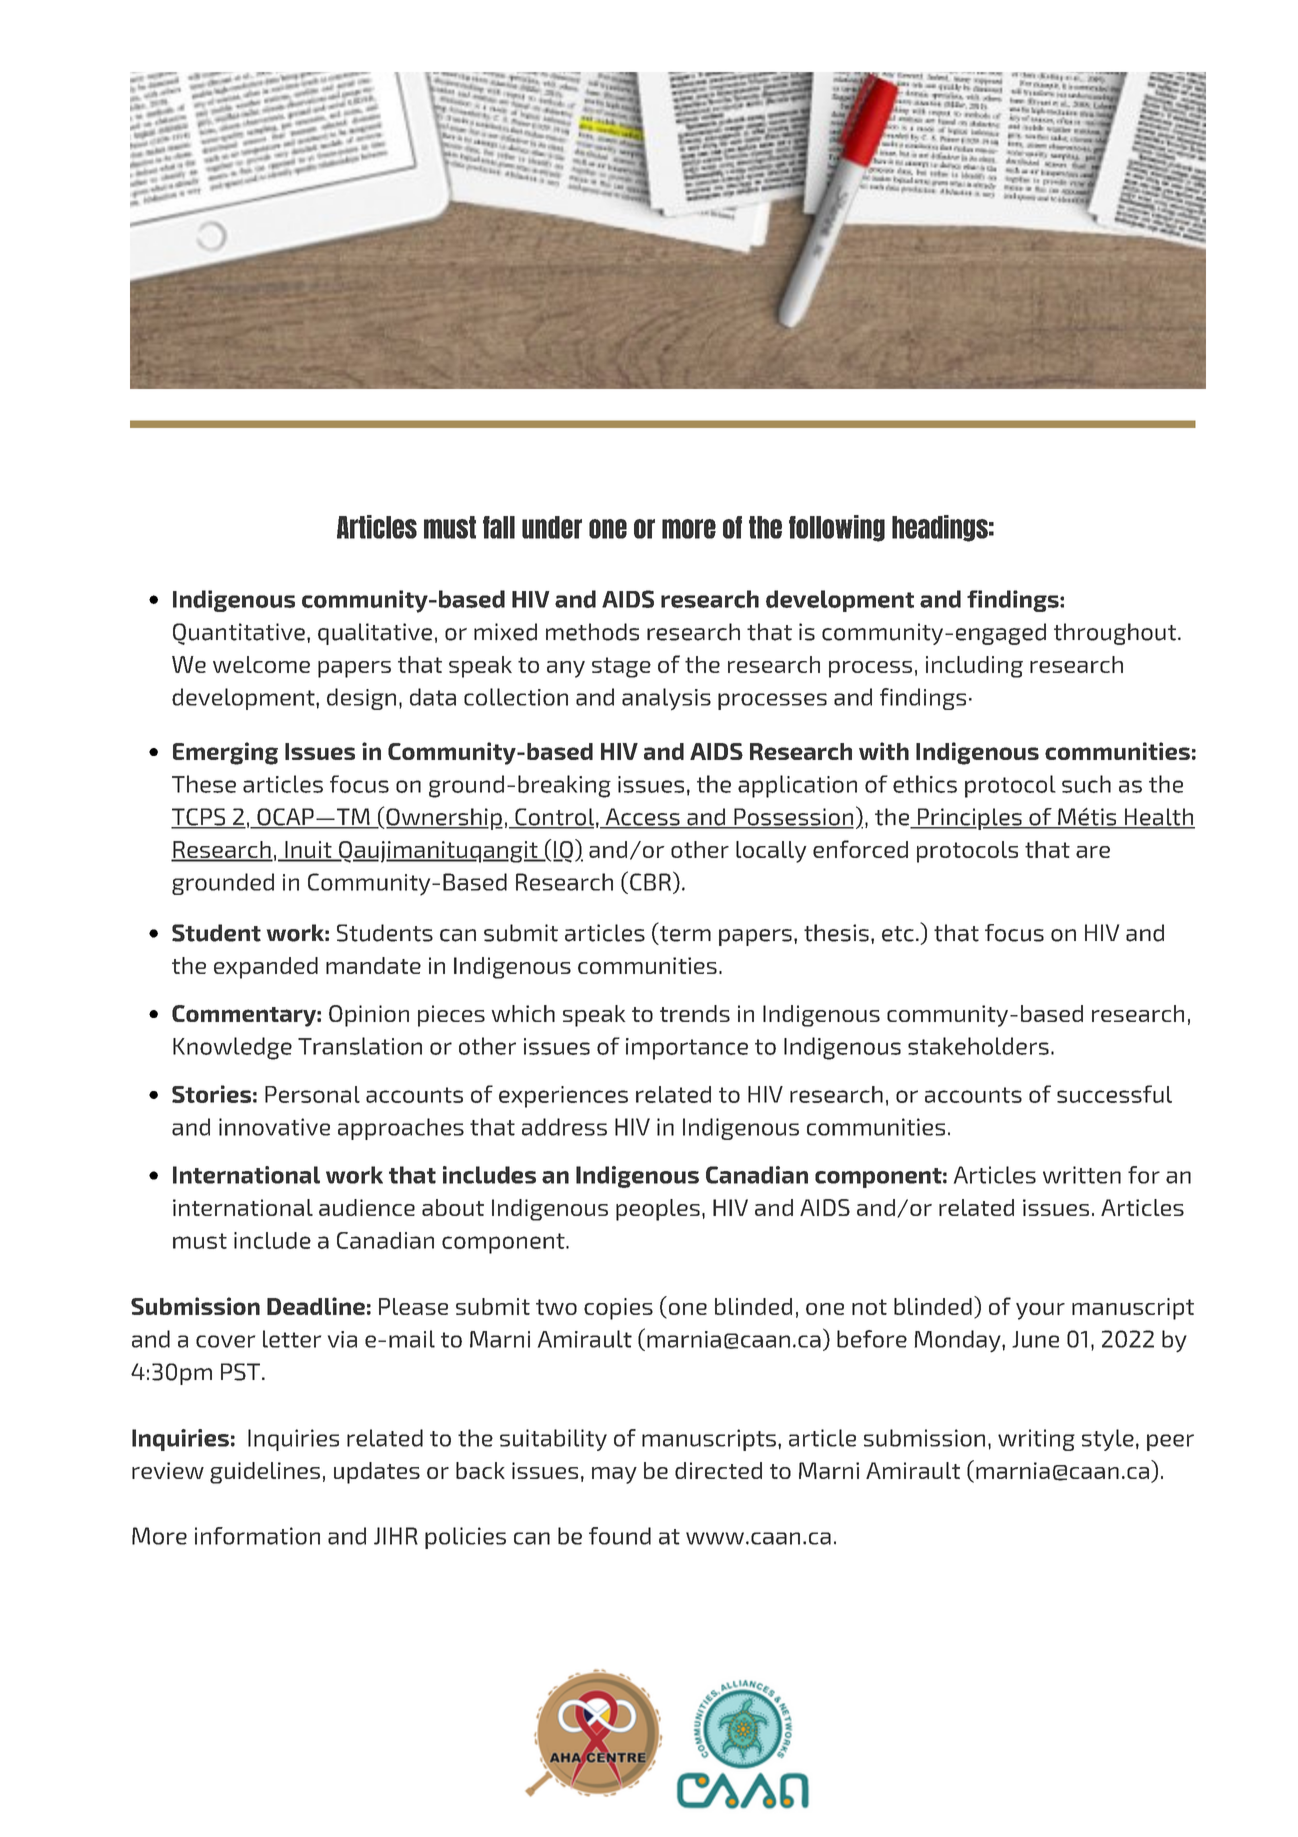 The image size is (1298, 1837). I want to click on Deadline, so click(316, 1306).
